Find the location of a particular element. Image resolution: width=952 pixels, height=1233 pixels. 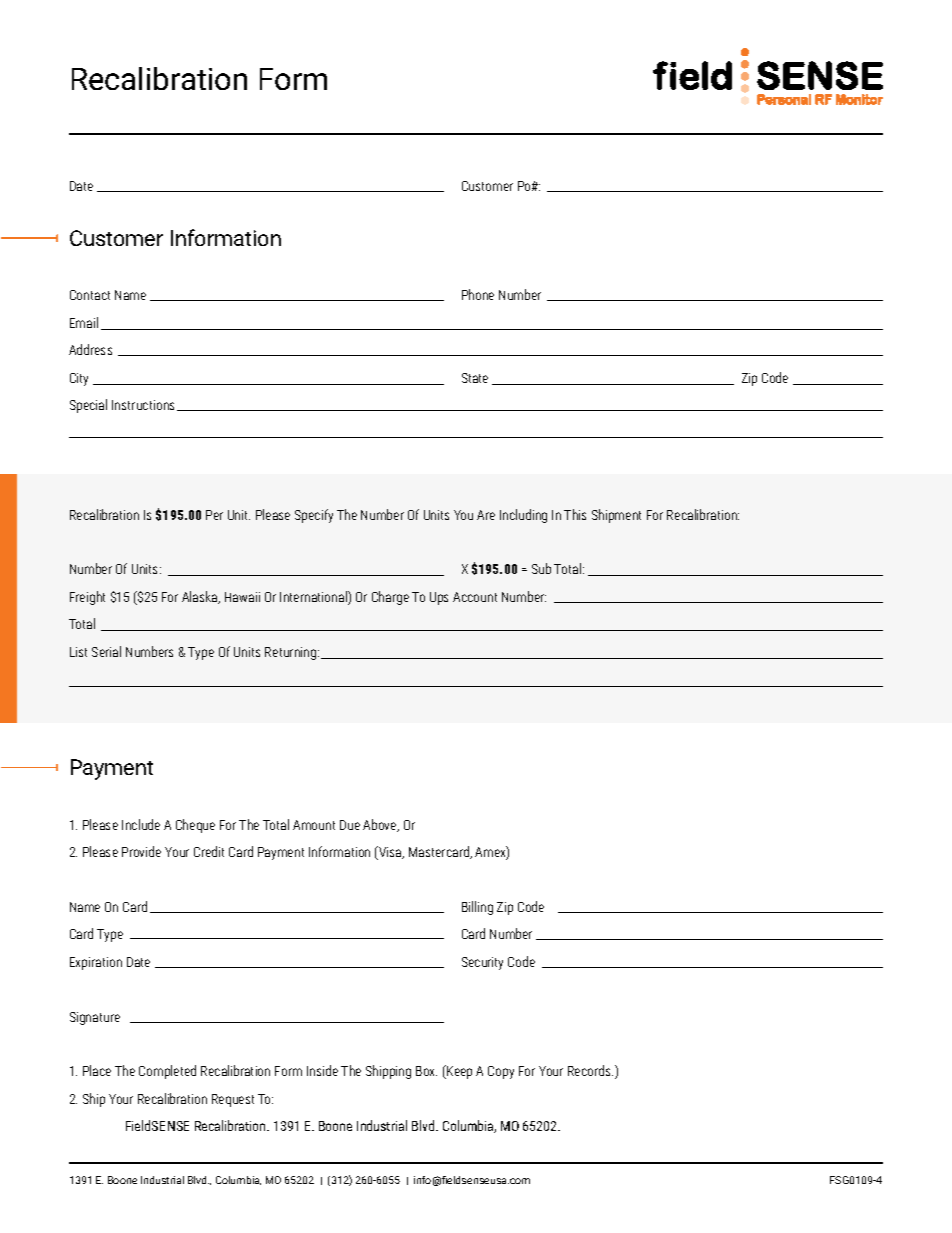

Returning is located at coordinates (292, 653).
